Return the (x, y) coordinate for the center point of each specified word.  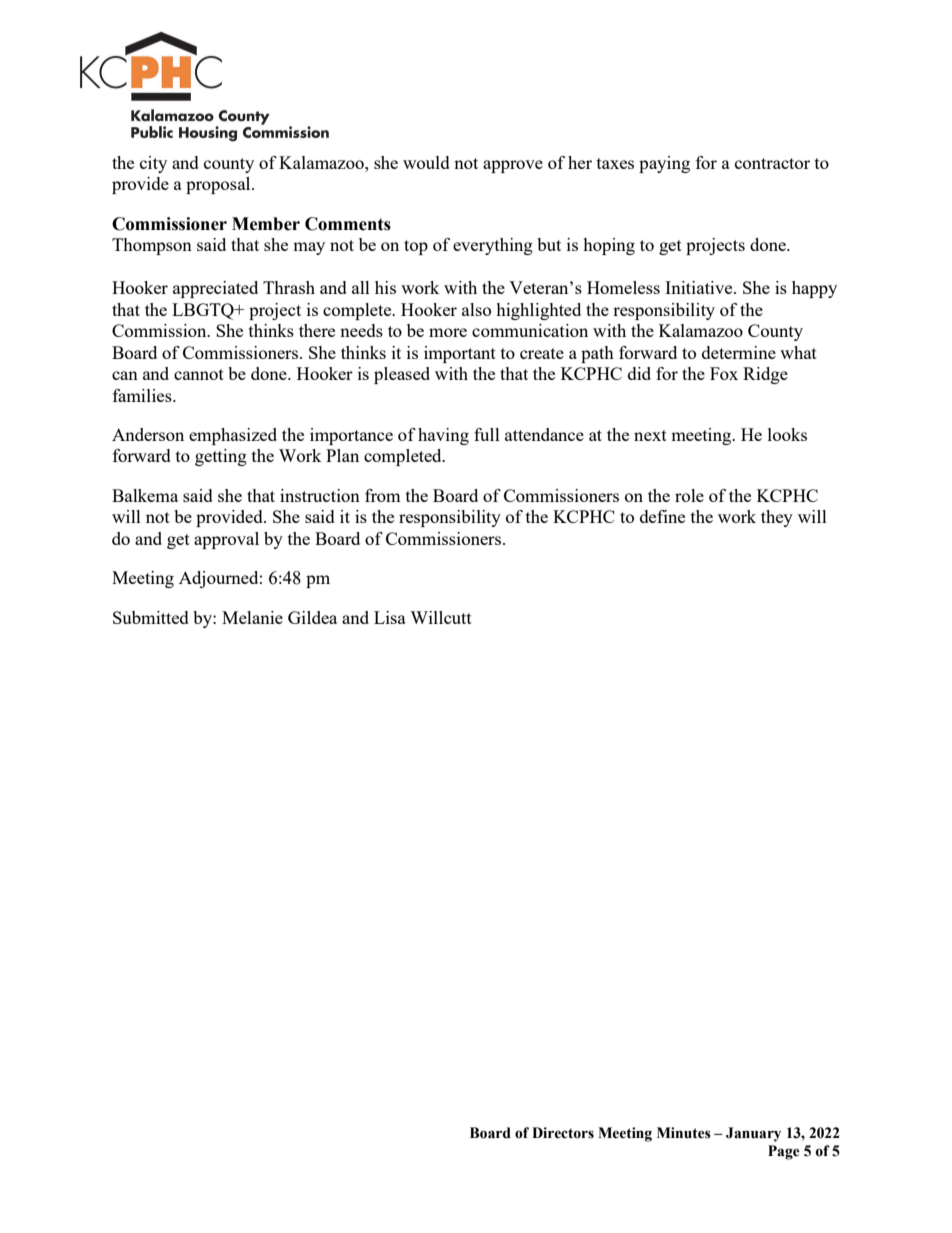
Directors (563, 1133)
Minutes (684, 1133)
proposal (219, 185)
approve (513, 166)
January (753, 1134)
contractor (772, 163)
